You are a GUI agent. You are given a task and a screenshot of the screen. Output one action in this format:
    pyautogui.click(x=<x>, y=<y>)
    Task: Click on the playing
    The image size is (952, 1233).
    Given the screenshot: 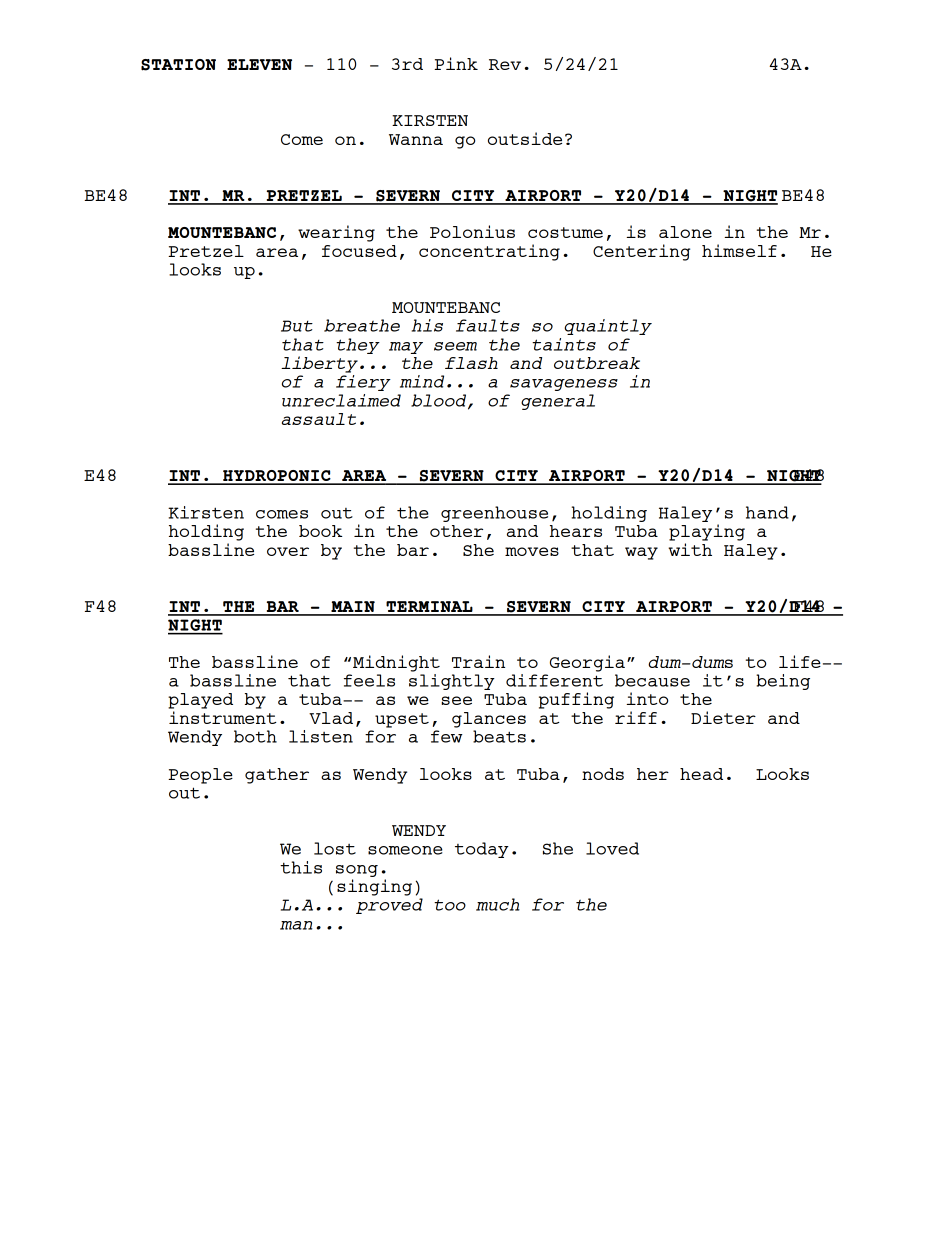 What is the action you would take?
    pyautogui.click(x=707, y=532)
